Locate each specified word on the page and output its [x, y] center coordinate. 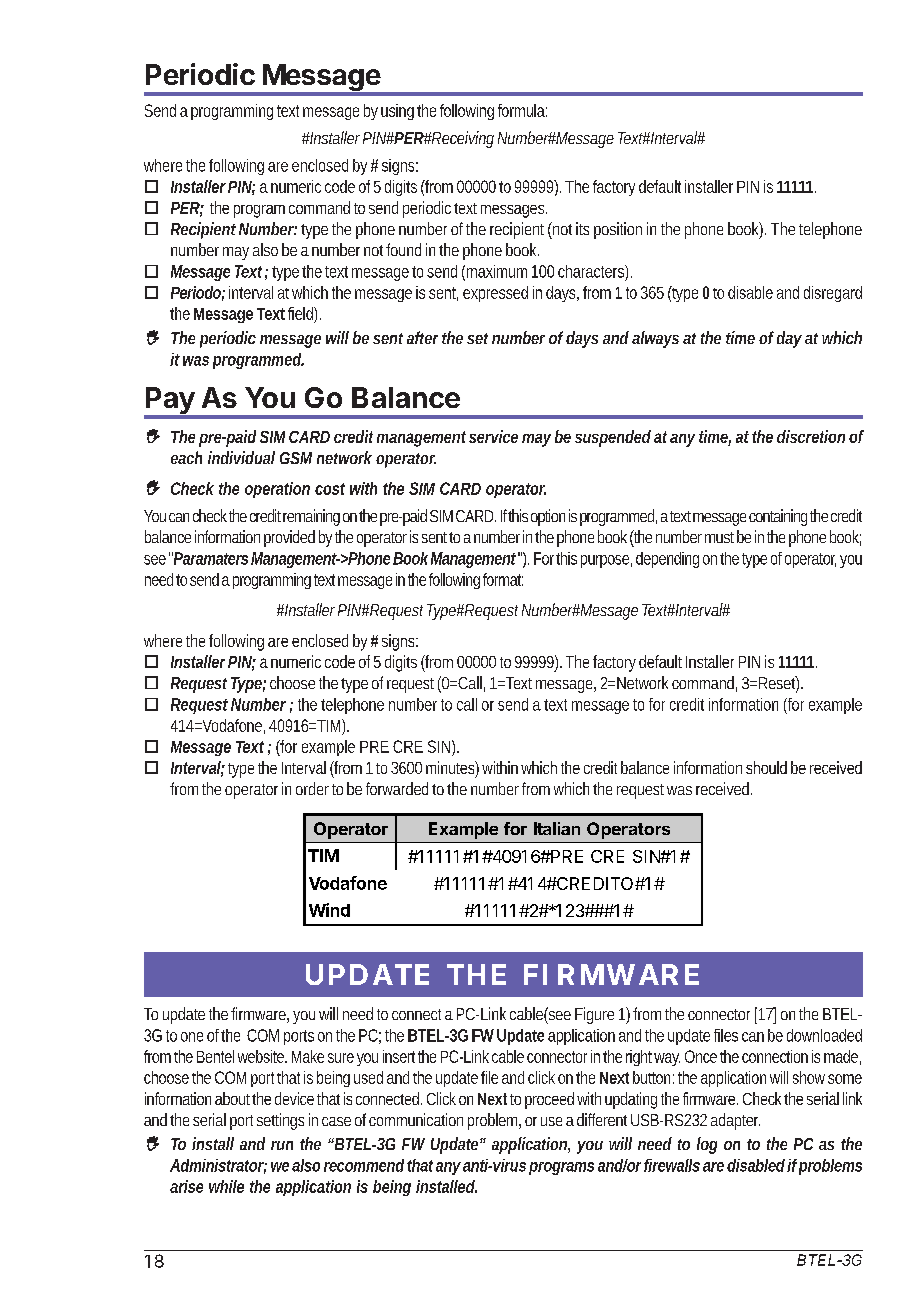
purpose [605, 561]
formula [521, 110]
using [397, 112]
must [719, 537]
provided [289, 538]
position [618, 230]
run [282, 1145]
